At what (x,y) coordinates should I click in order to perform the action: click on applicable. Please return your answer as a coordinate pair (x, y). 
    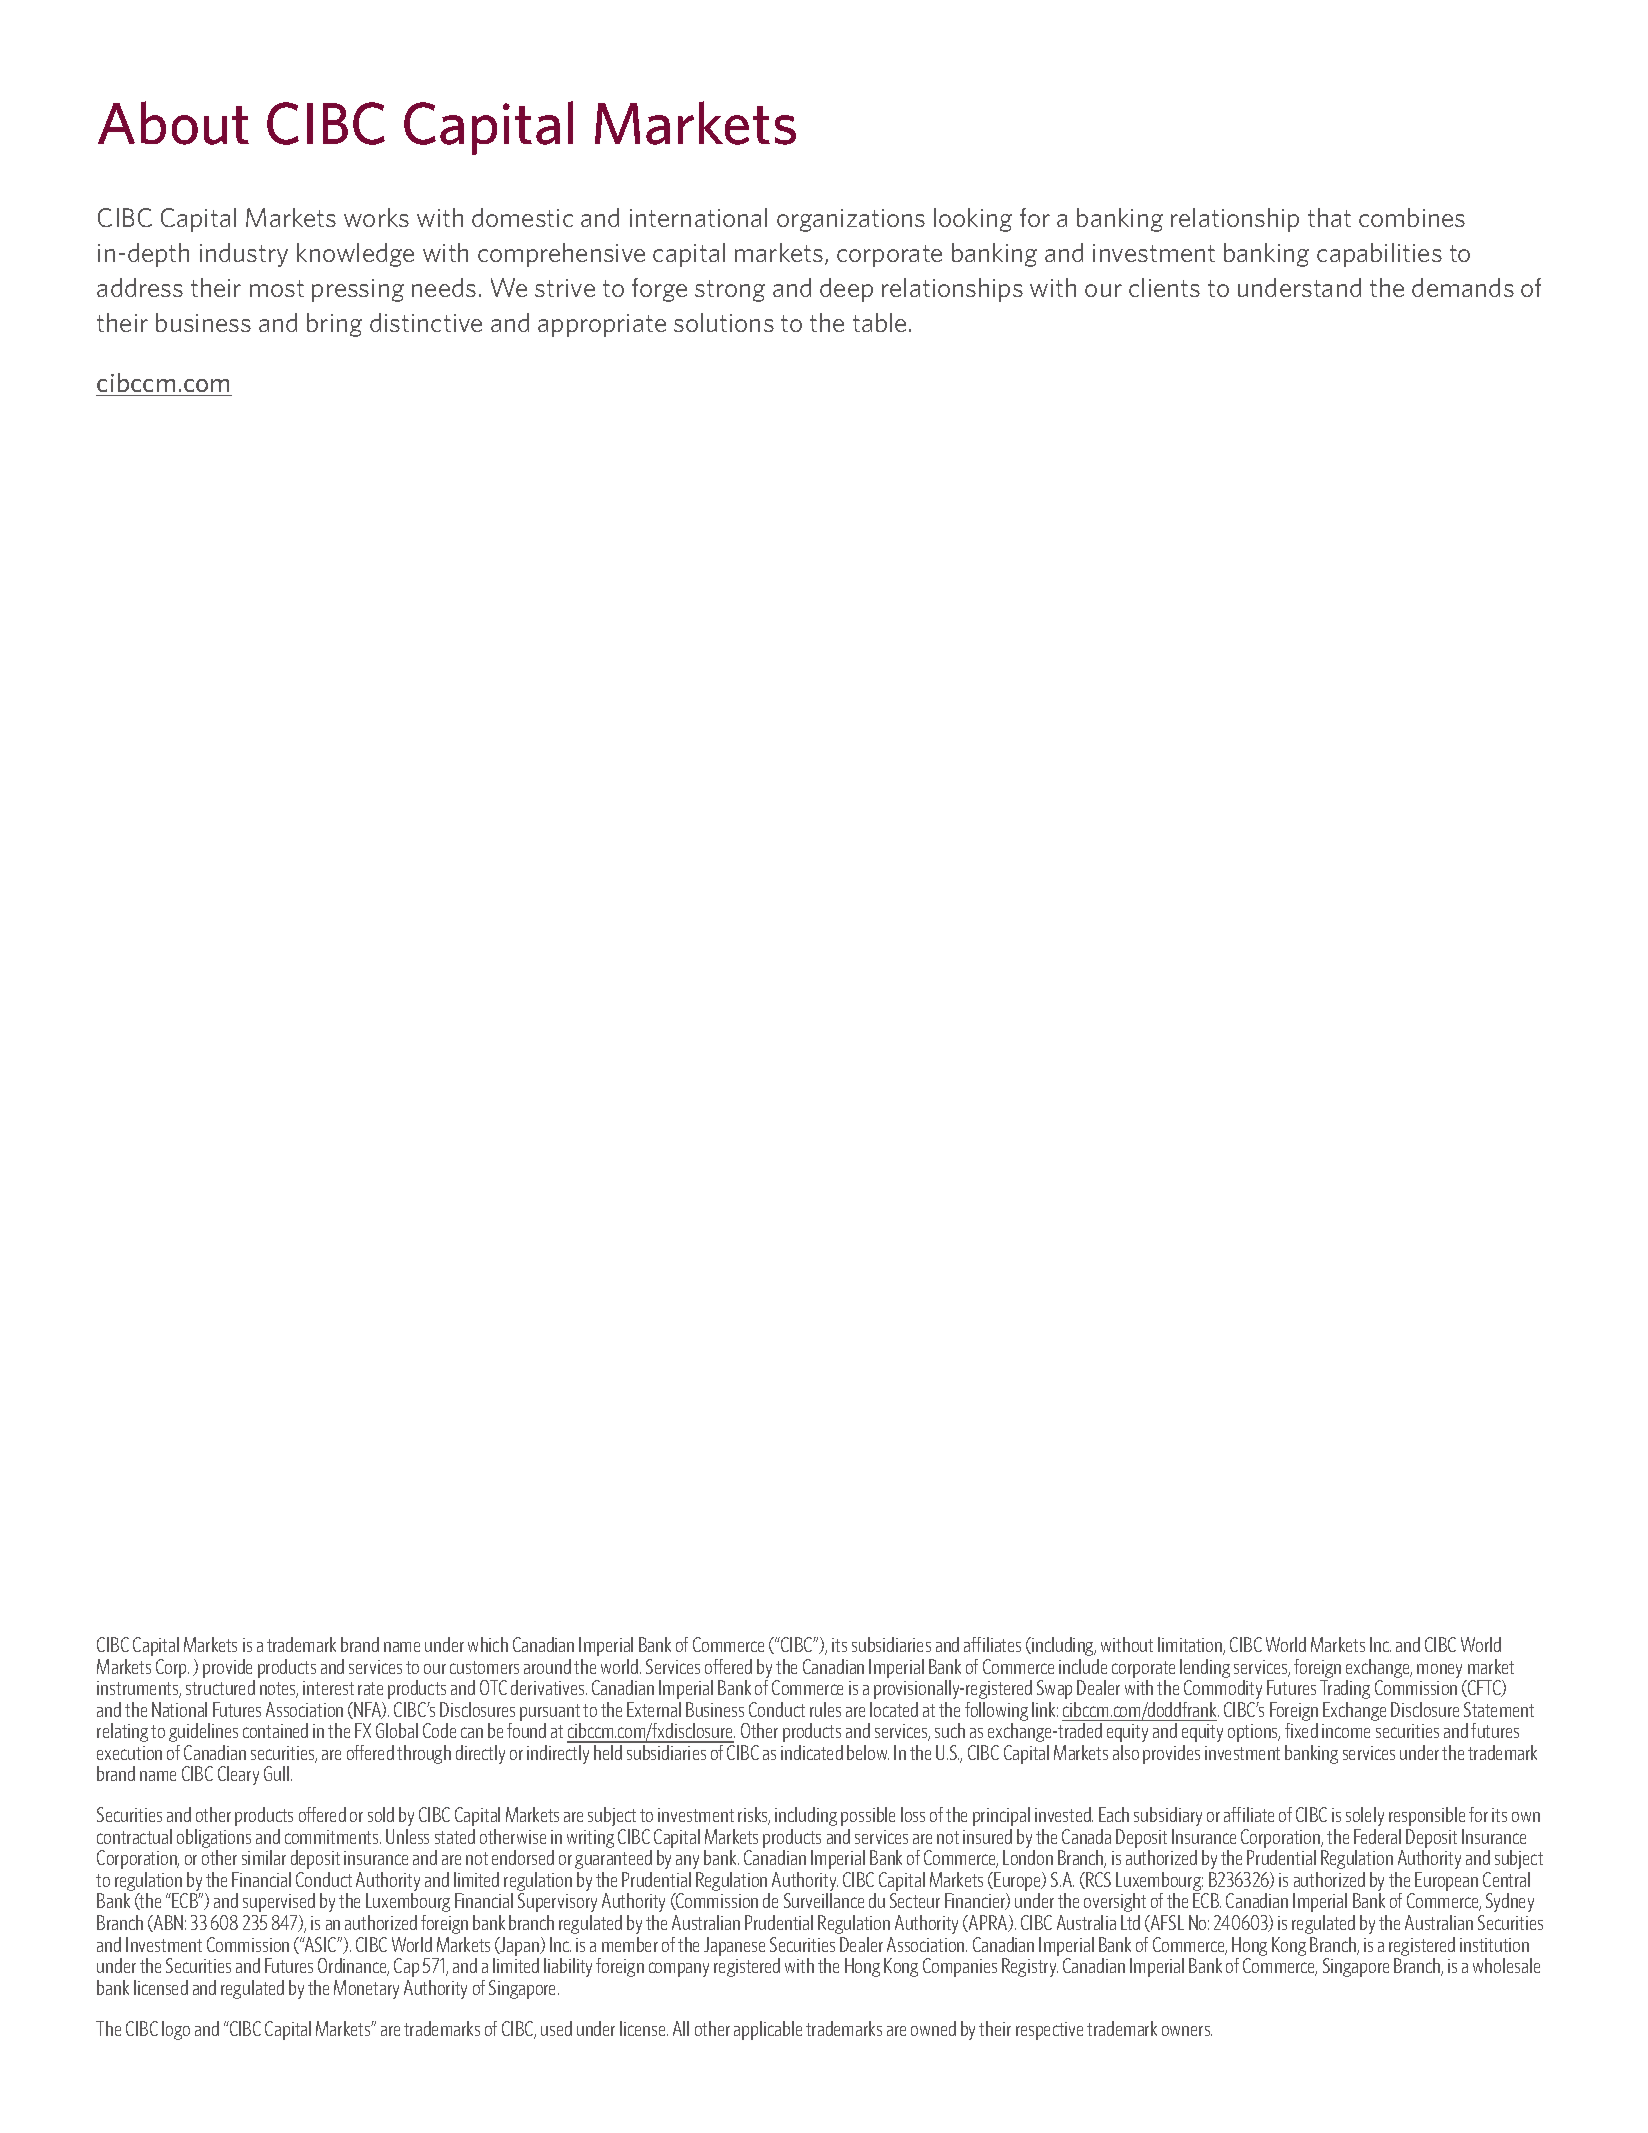
    Looking at the image, I should click on (768, 2030).
